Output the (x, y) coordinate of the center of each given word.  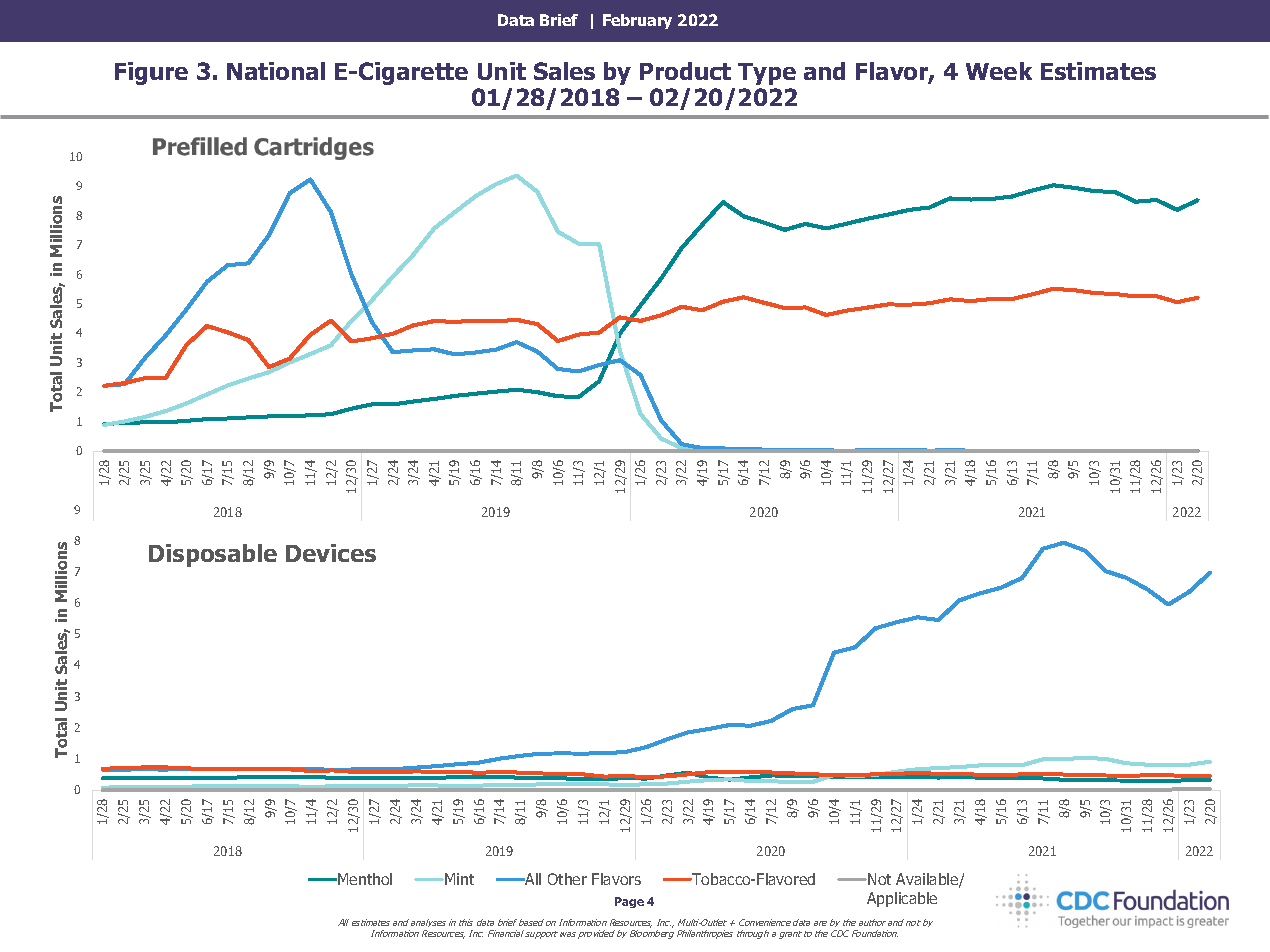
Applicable (902, 899)
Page (629, 902)
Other (567, 879)
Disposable (213, 555)
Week (999, 71)
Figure (151, 73)
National (276, 71)
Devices (331, 553)
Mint (458, 879)
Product (685, 71)
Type (767, 74)
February (637, 21)
